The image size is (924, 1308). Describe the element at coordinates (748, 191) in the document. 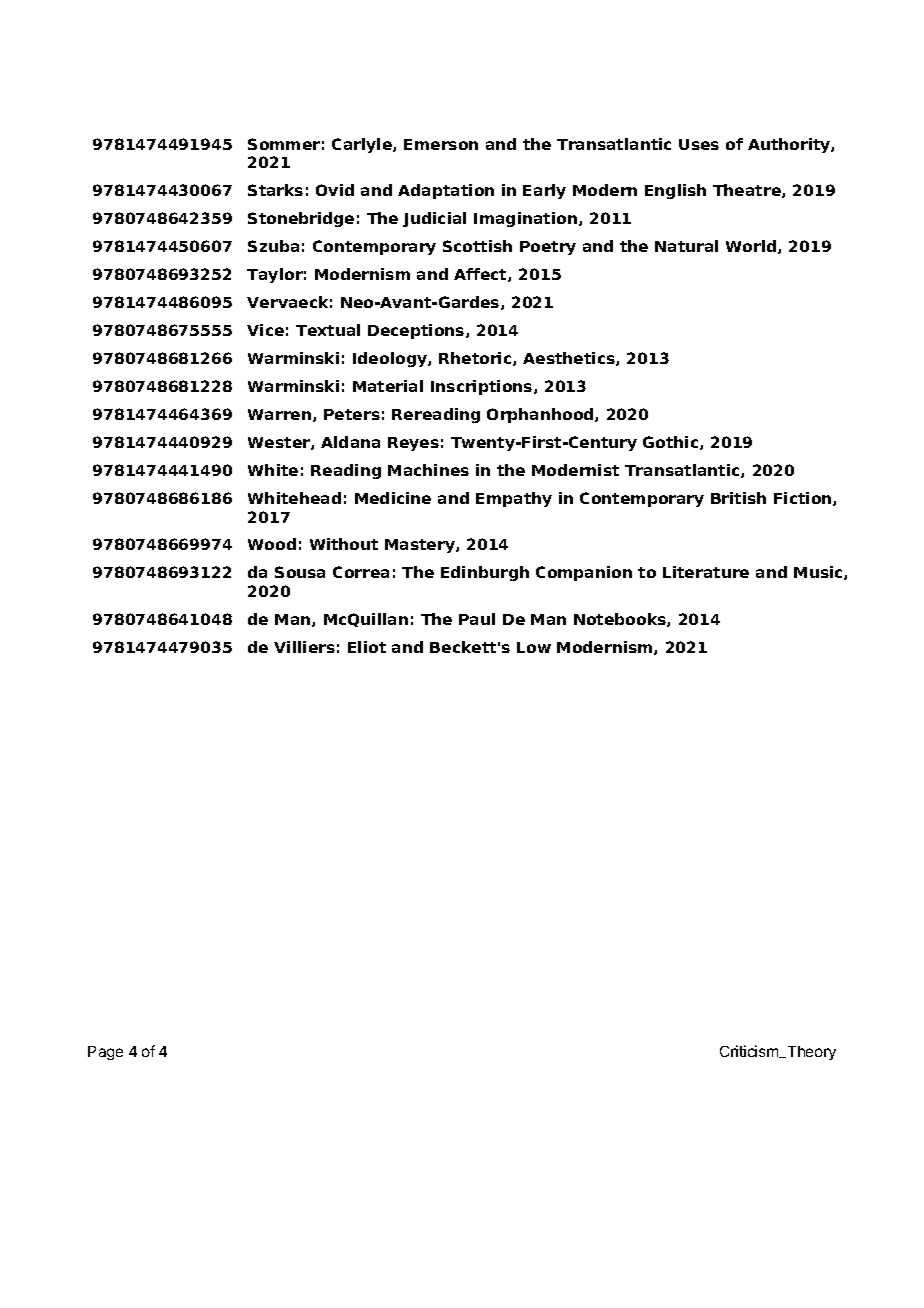

I see `Theatre` at that location.
